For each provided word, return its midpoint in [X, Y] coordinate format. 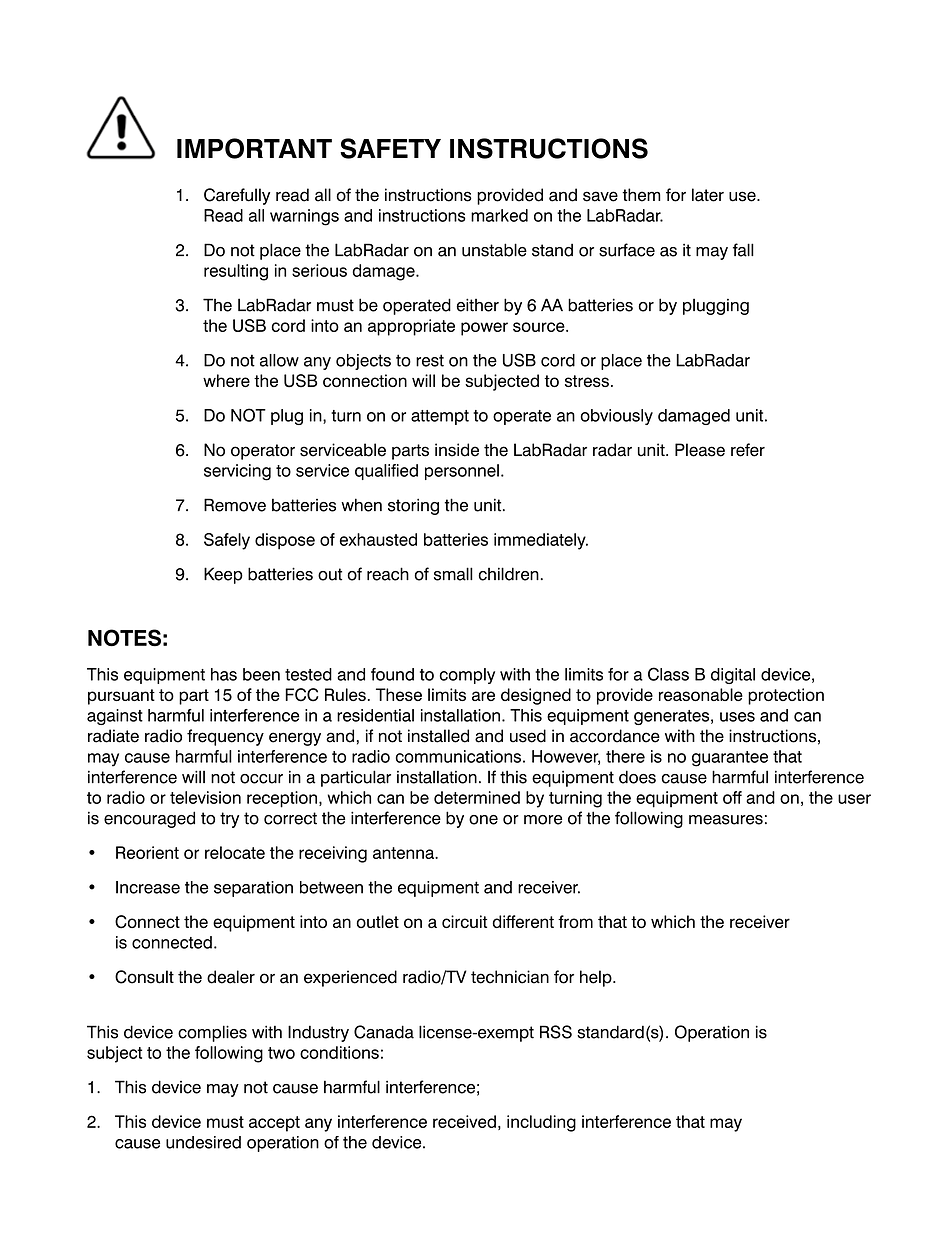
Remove [235, 505]
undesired [203, 1142]
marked [499, 215]
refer [748, 450]
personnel [462, 472]
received [464, 1121]
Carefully [237, 196]
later [708, 195]
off [732, 797]
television [205, 797]
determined [477, 797]
